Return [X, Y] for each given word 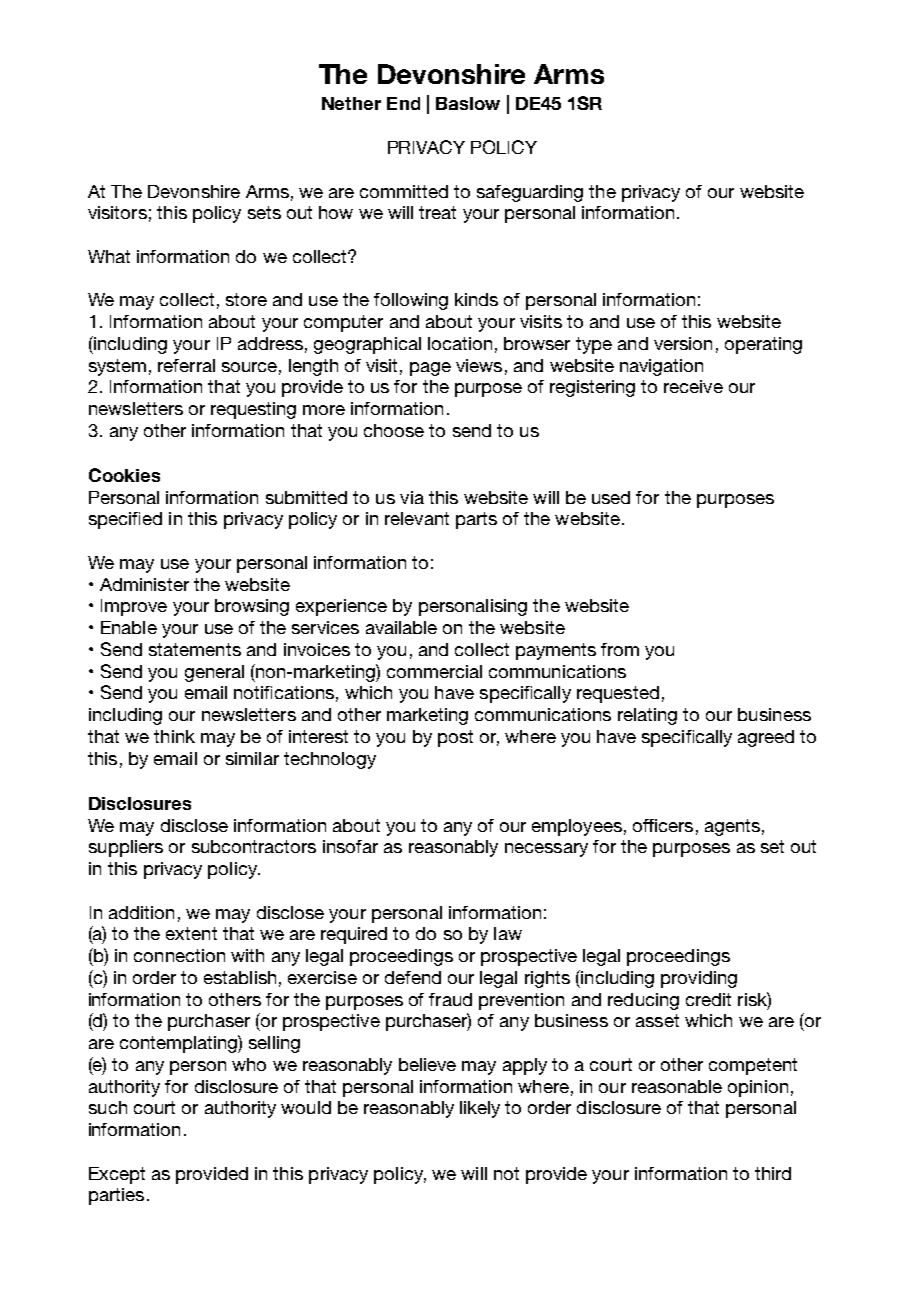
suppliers [126, 848]
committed [404, 191]
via [412, 497]
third [773, 1173]
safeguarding [530, 193]
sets [264, 212]
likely [480, 1109]
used [611, 497]
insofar [350, 846]
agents [732, 827]
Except [117, 1175]
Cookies [124, 475]
